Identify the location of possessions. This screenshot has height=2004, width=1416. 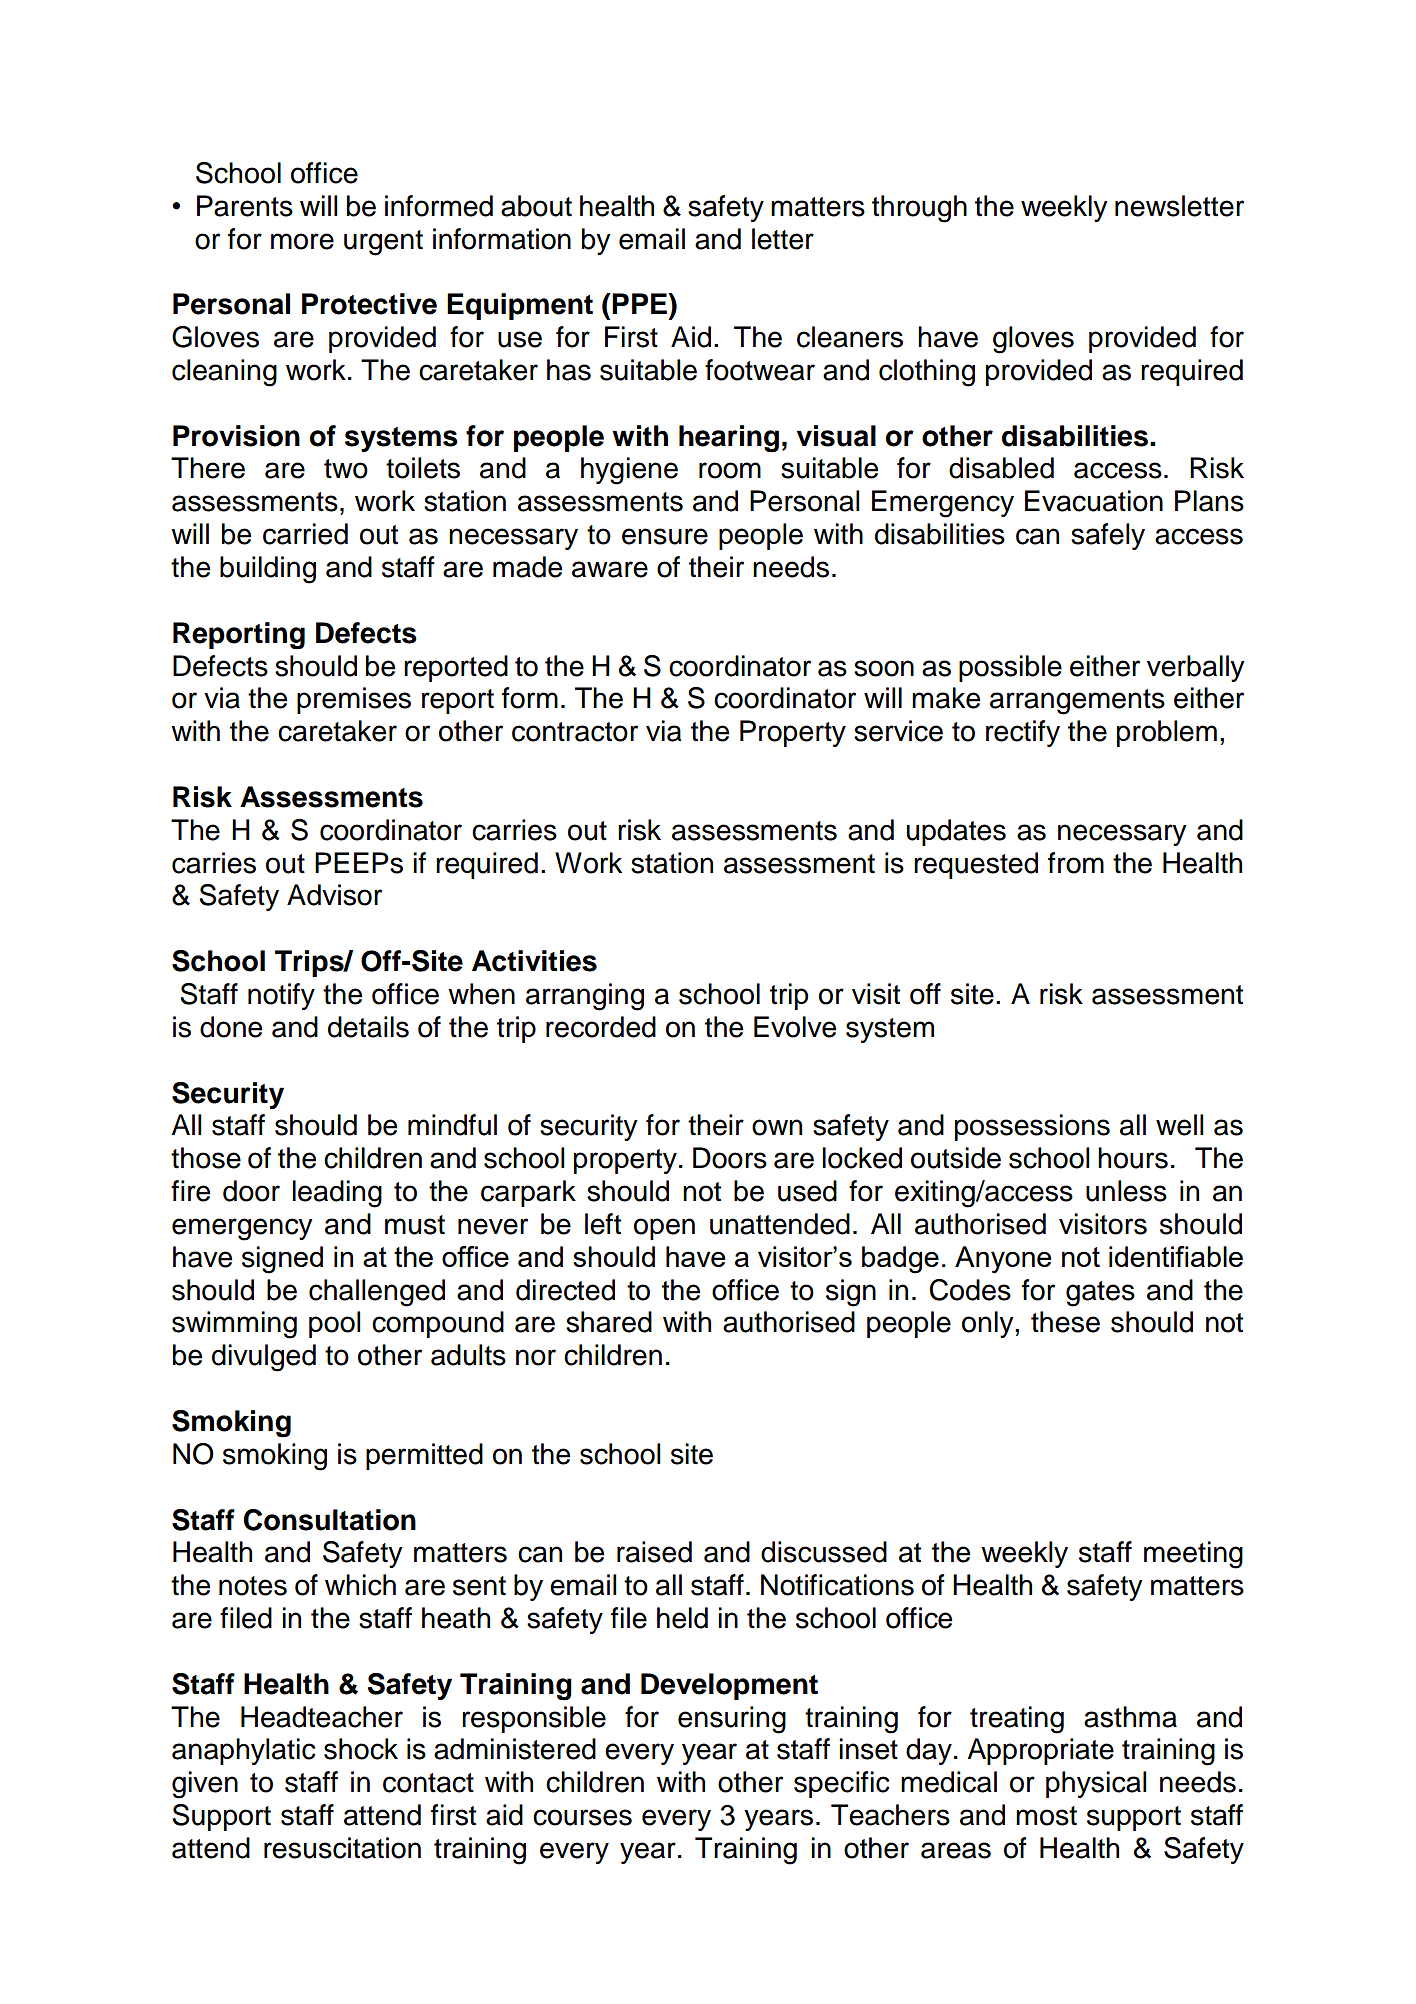
(1032, 1127).
